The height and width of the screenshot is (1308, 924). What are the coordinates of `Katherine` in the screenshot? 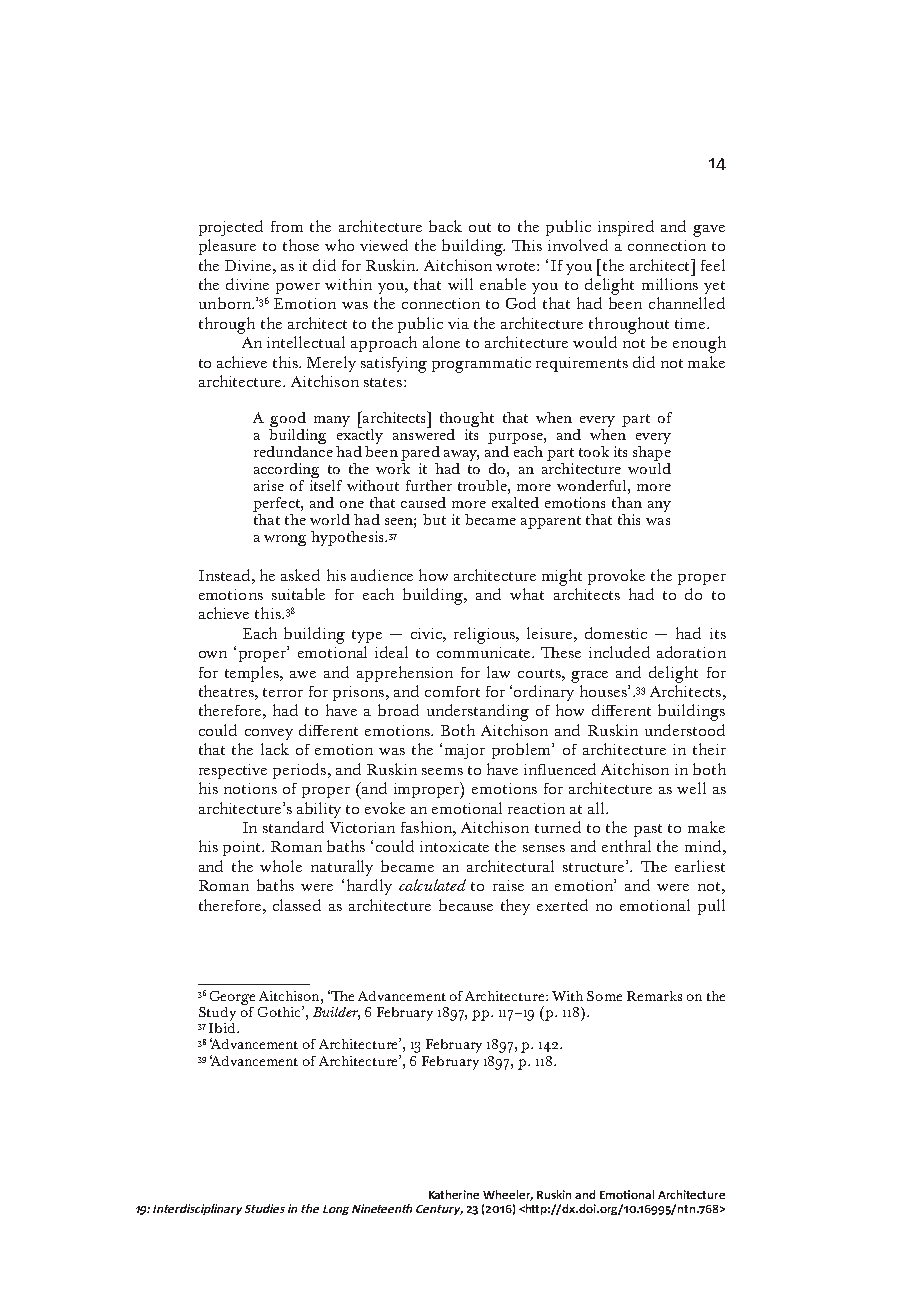 It's located at (454, 1194).
